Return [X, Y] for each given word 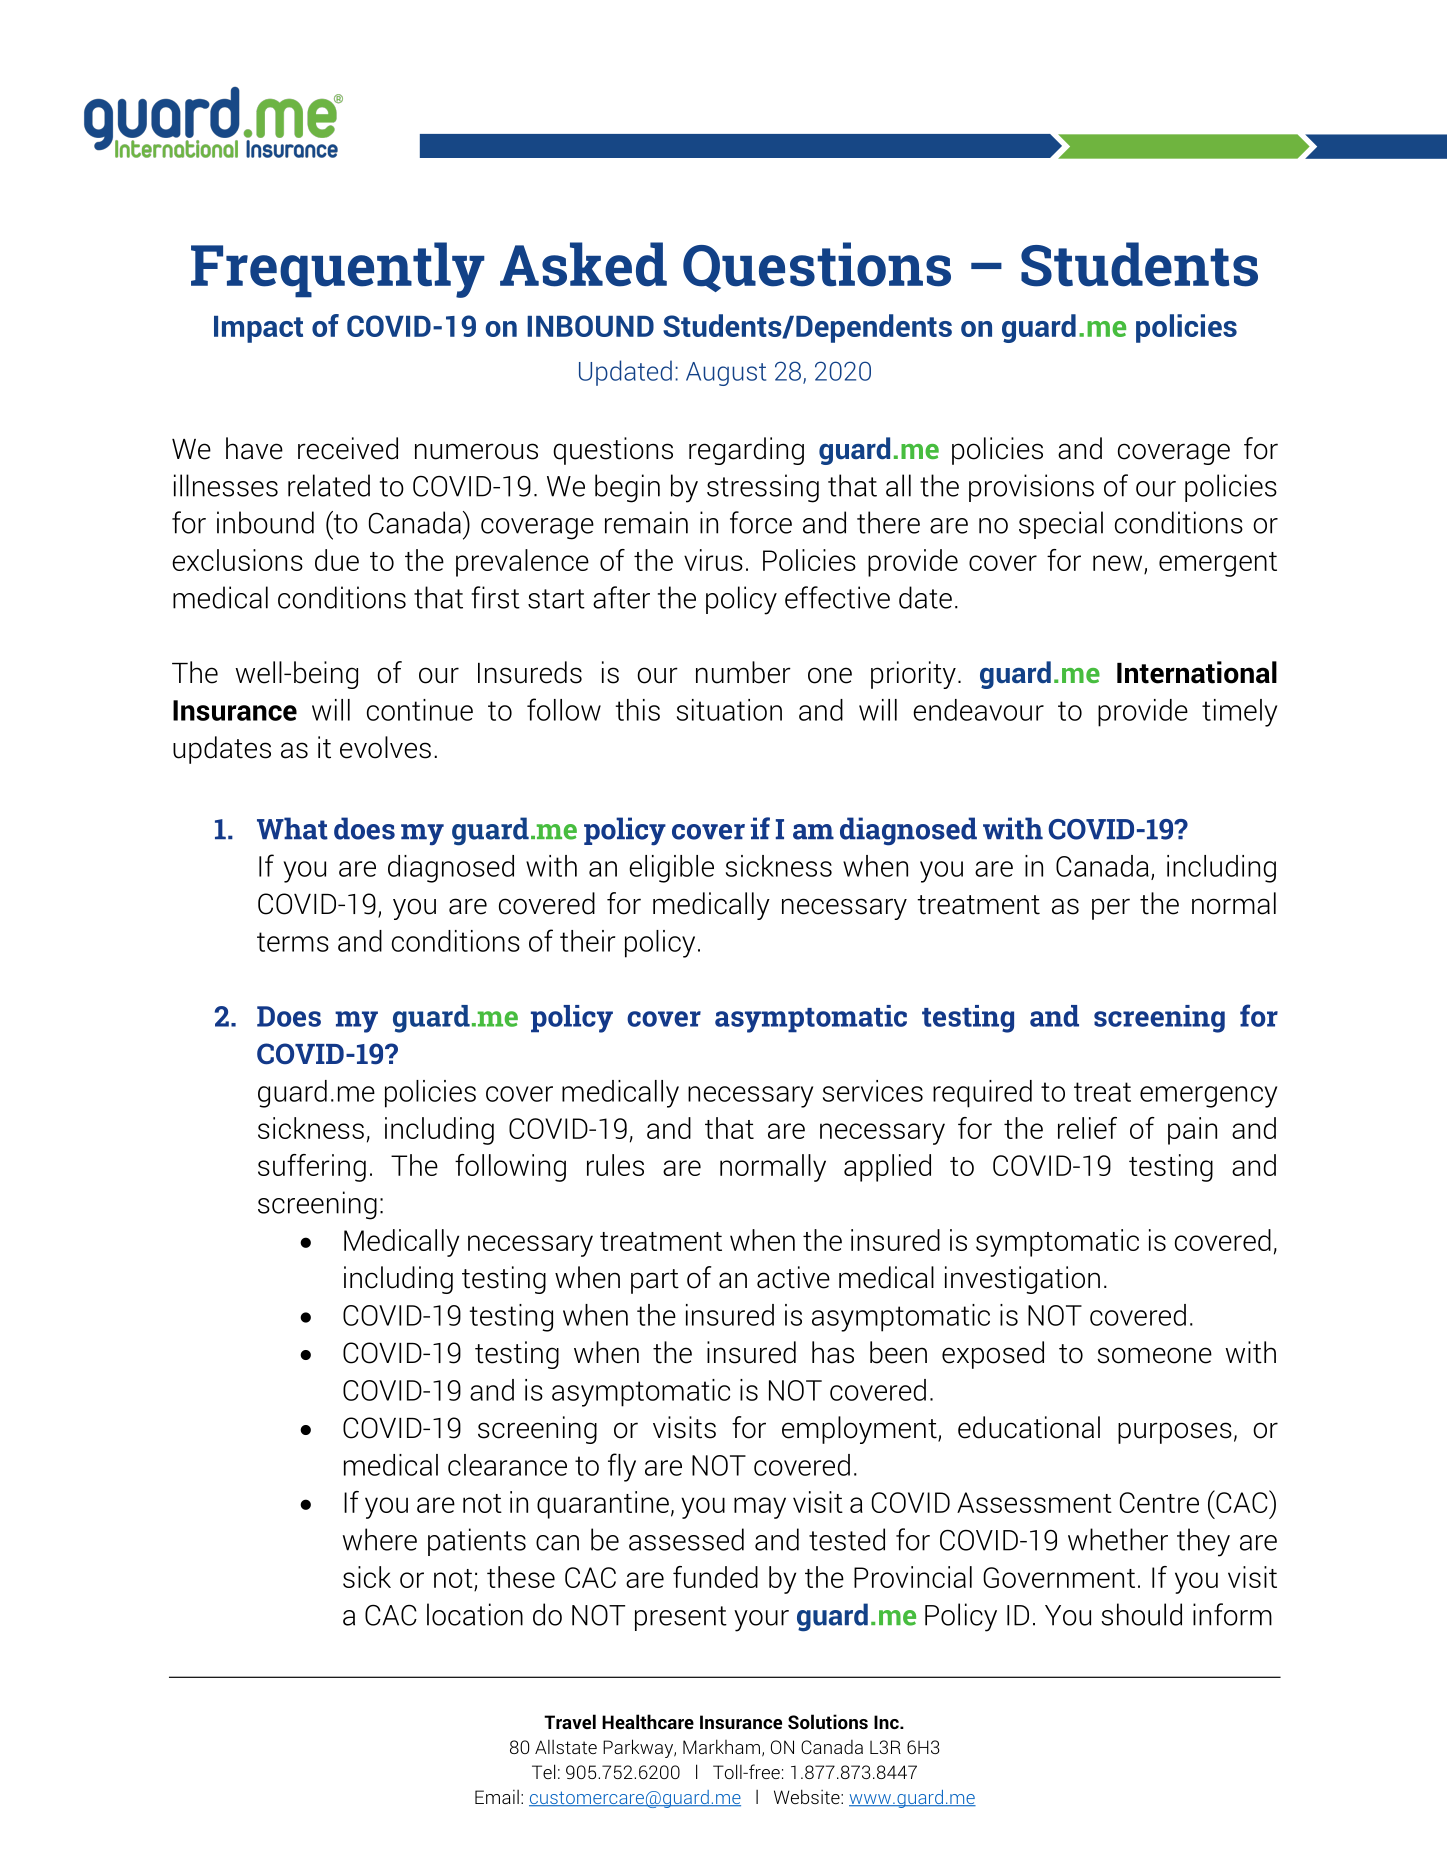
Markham [721, 1746]
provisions [1031, 488]
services [873, 1091]
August [726, 374]
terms [293, 942]
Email [497, 1797]
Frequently [338, 270]
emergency [1208, 1097]
